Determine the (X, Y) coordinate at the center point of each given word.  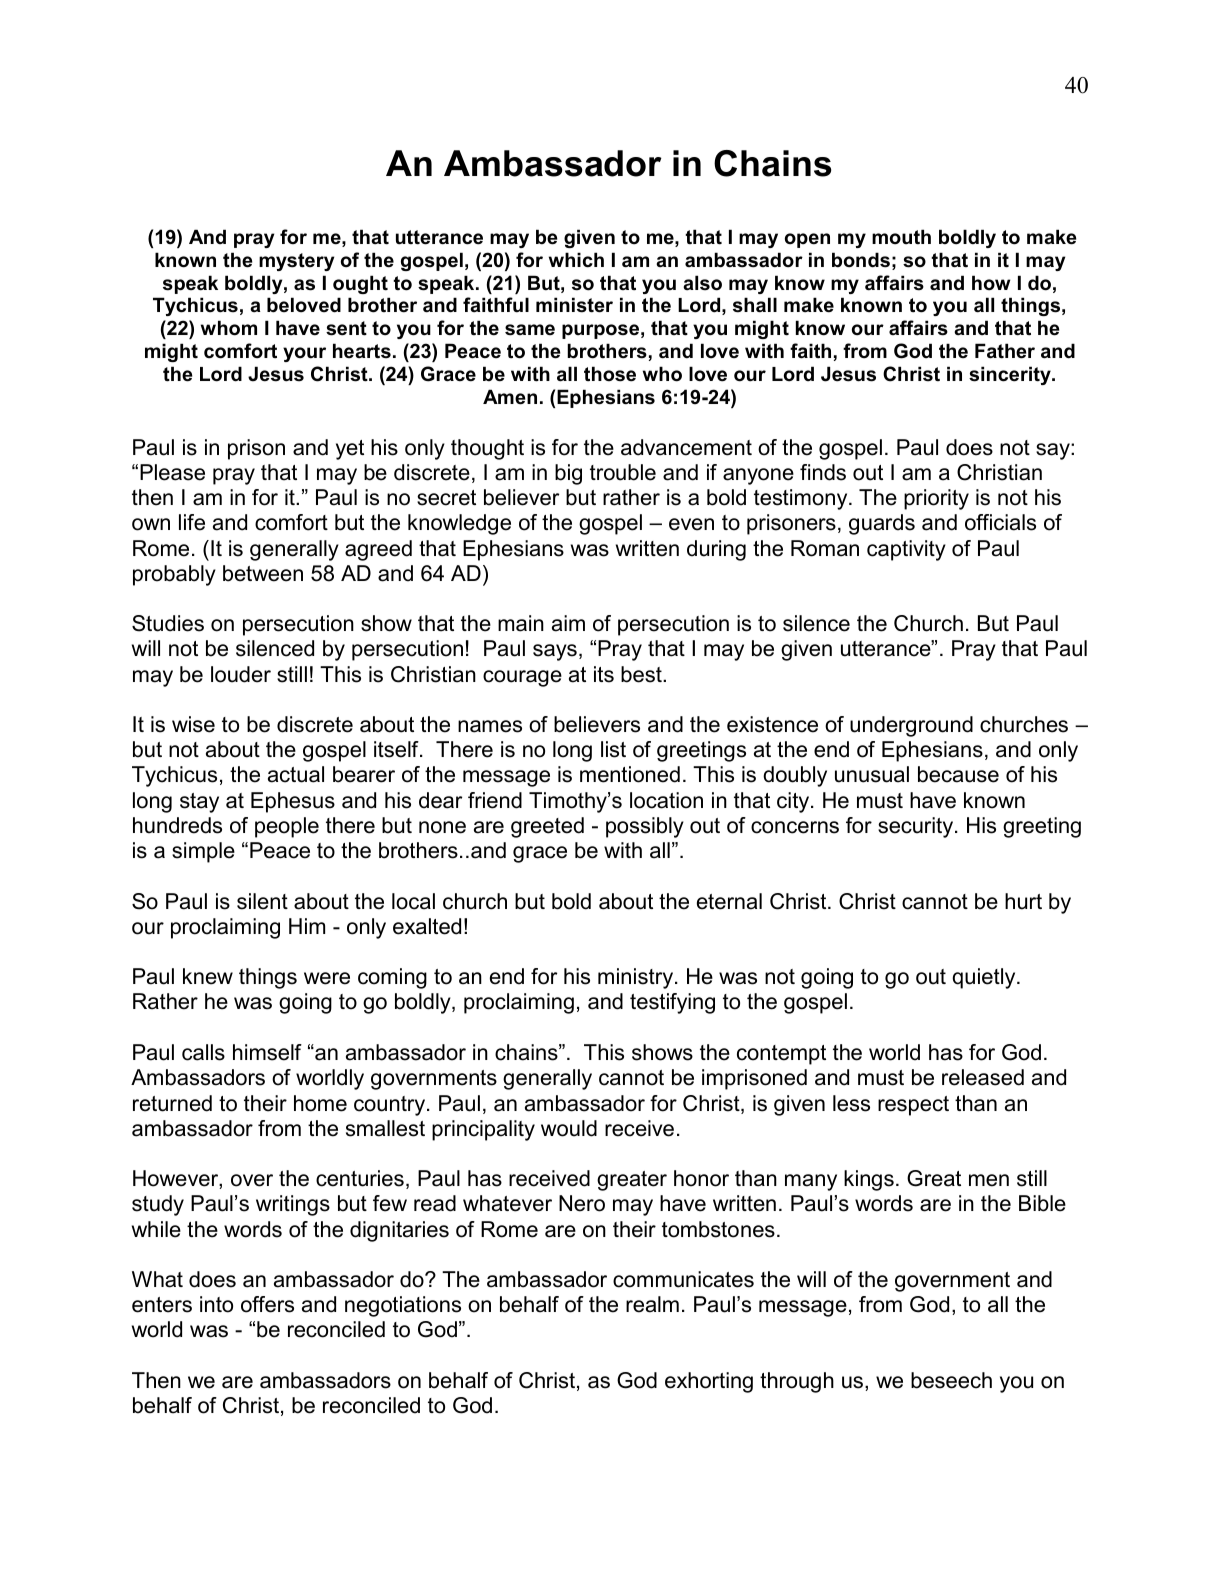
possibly (645, 827)
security (917, 827)
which (576, 260)
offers (267, 1304)
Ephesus (293, 802)
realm (652, 1304)
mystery (296, 262)
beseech (951, 1380)
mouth (901, 237)
